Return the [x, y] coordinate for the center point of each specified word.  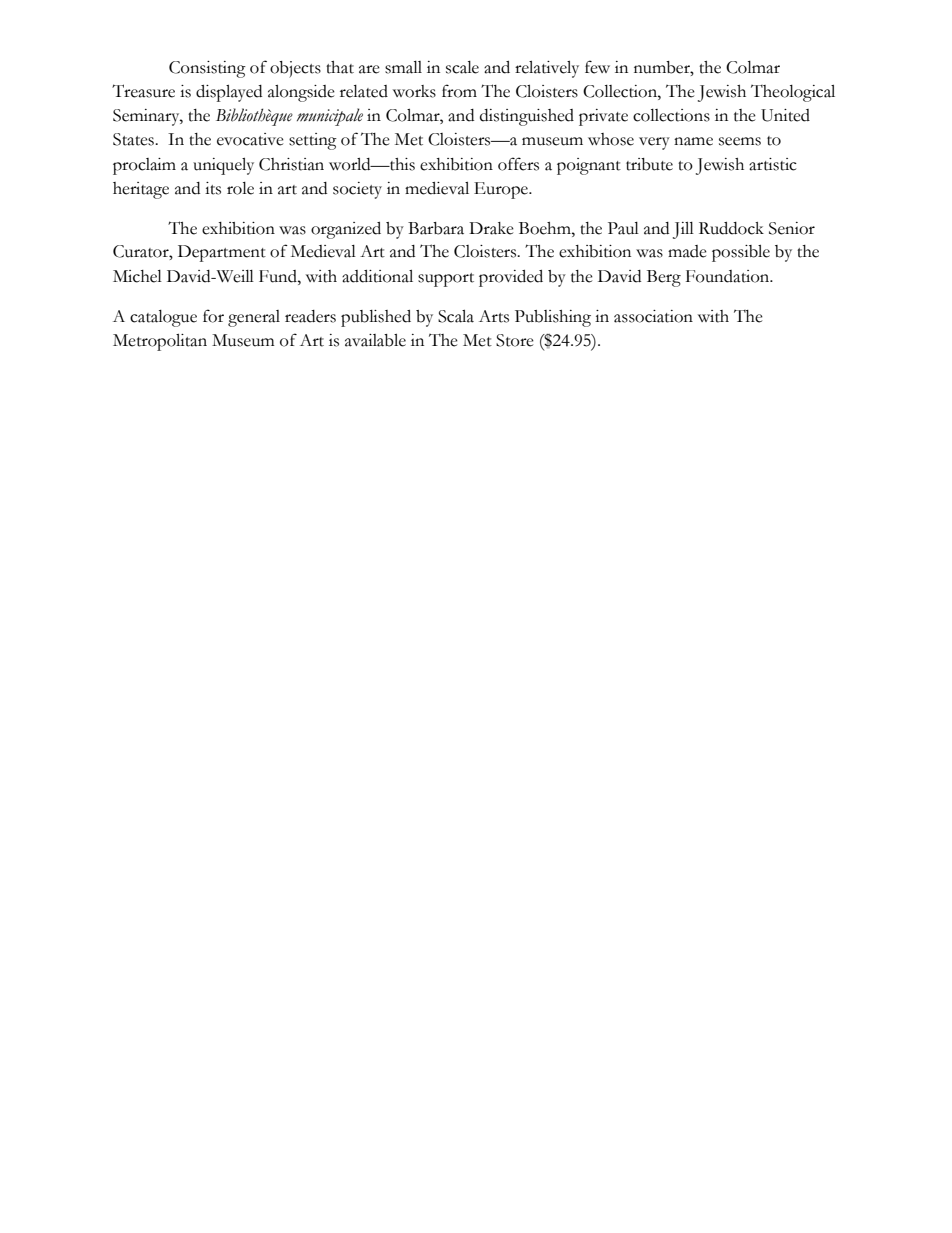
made [687, 251]
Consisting [207, 69]
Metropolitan [160, 342]
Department [222, 253]
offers [518, 164]
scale [462, 67]
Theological [793, 93]
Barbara [436, 228]
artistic [773, 164]
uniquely [223, 166]
